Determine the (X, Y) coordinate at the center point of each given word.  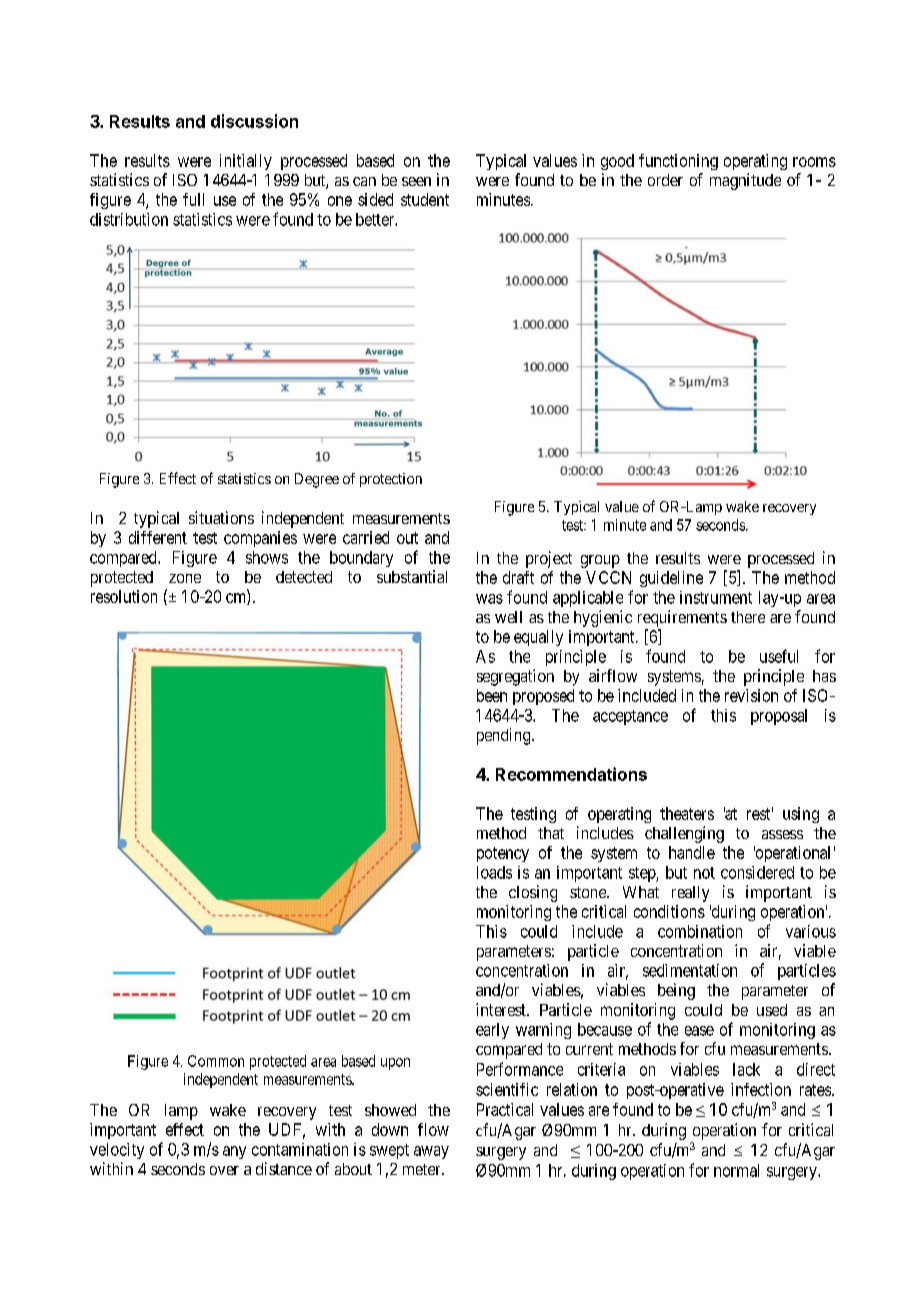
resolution (124, 596)
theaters (687, 813)
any (234, 1152)
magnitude (745, 181)
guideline (671, 579)
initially (246, 162)
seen (416, 181)
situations (221, 517)
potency (503, 854)
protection (391, 480)
